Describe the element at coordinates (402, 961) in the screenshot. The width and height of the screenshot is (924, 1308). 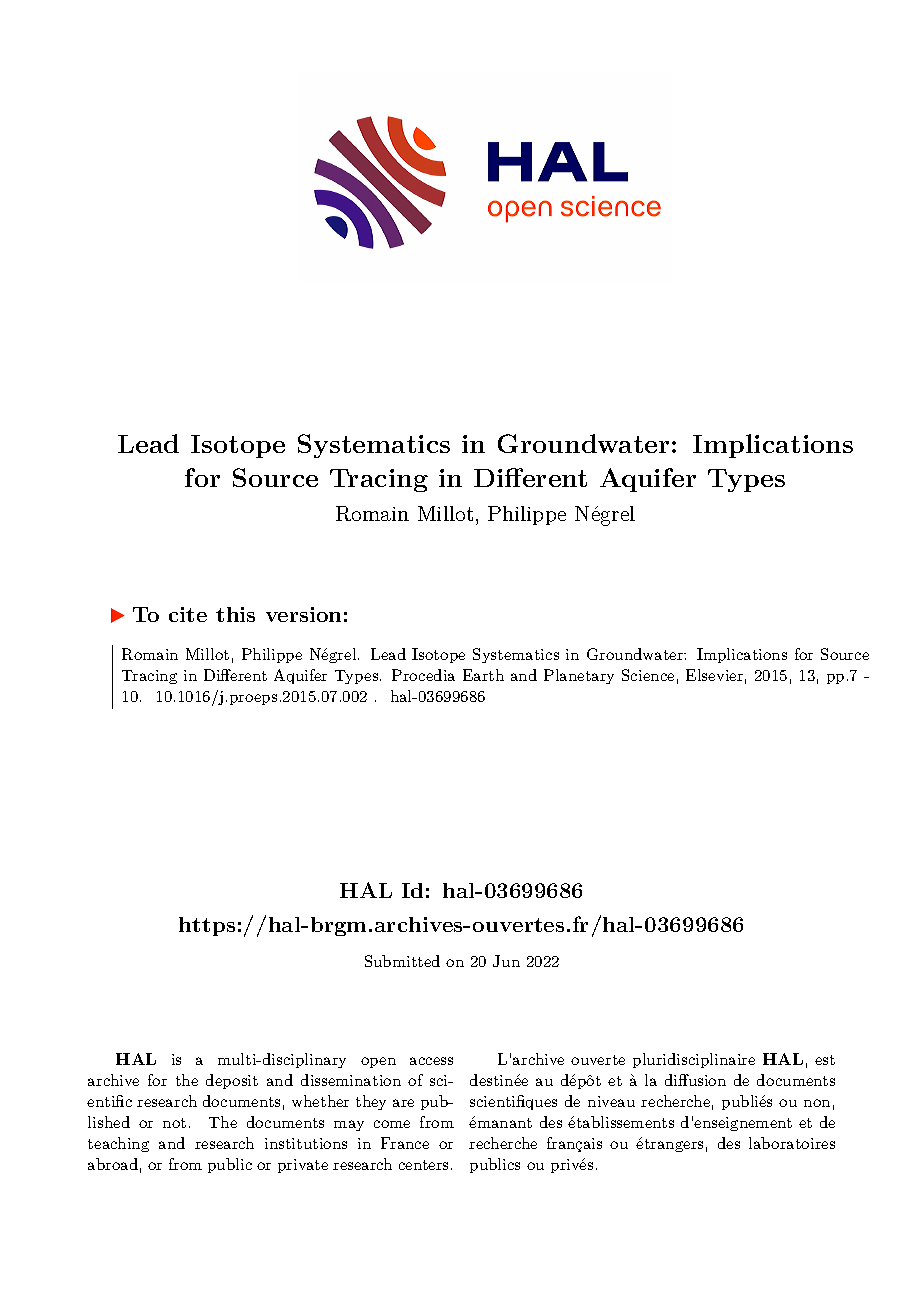
I see `Submitted` at that location.
